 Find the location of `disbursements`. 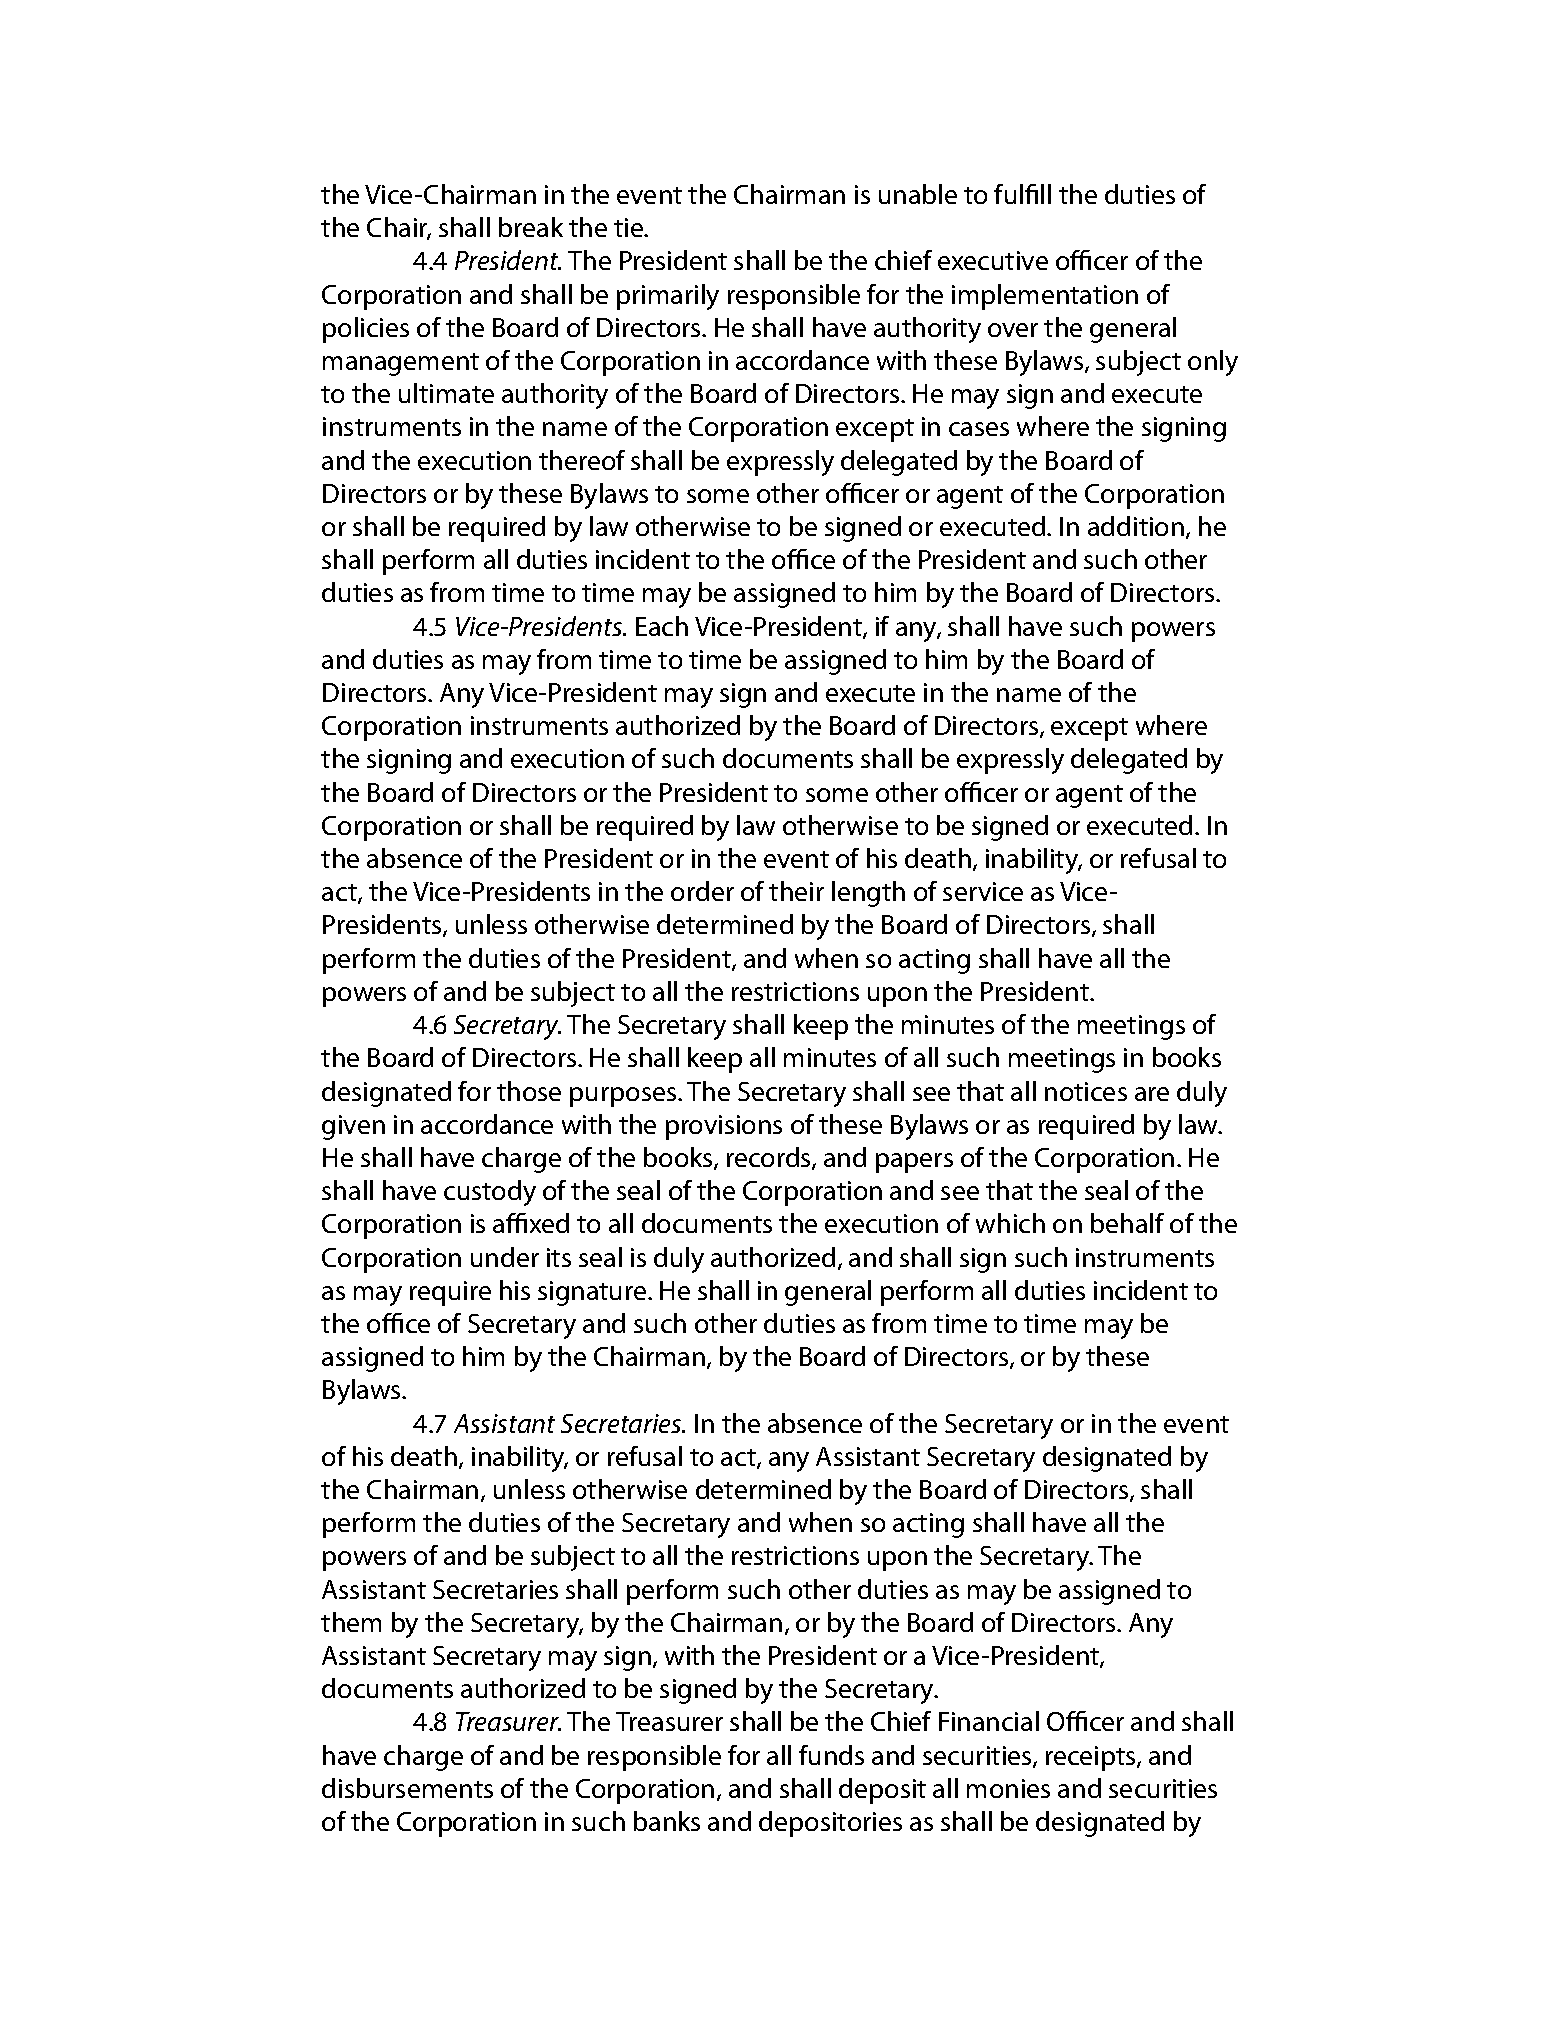

disbursements is located at coordinates (407, 1788).
